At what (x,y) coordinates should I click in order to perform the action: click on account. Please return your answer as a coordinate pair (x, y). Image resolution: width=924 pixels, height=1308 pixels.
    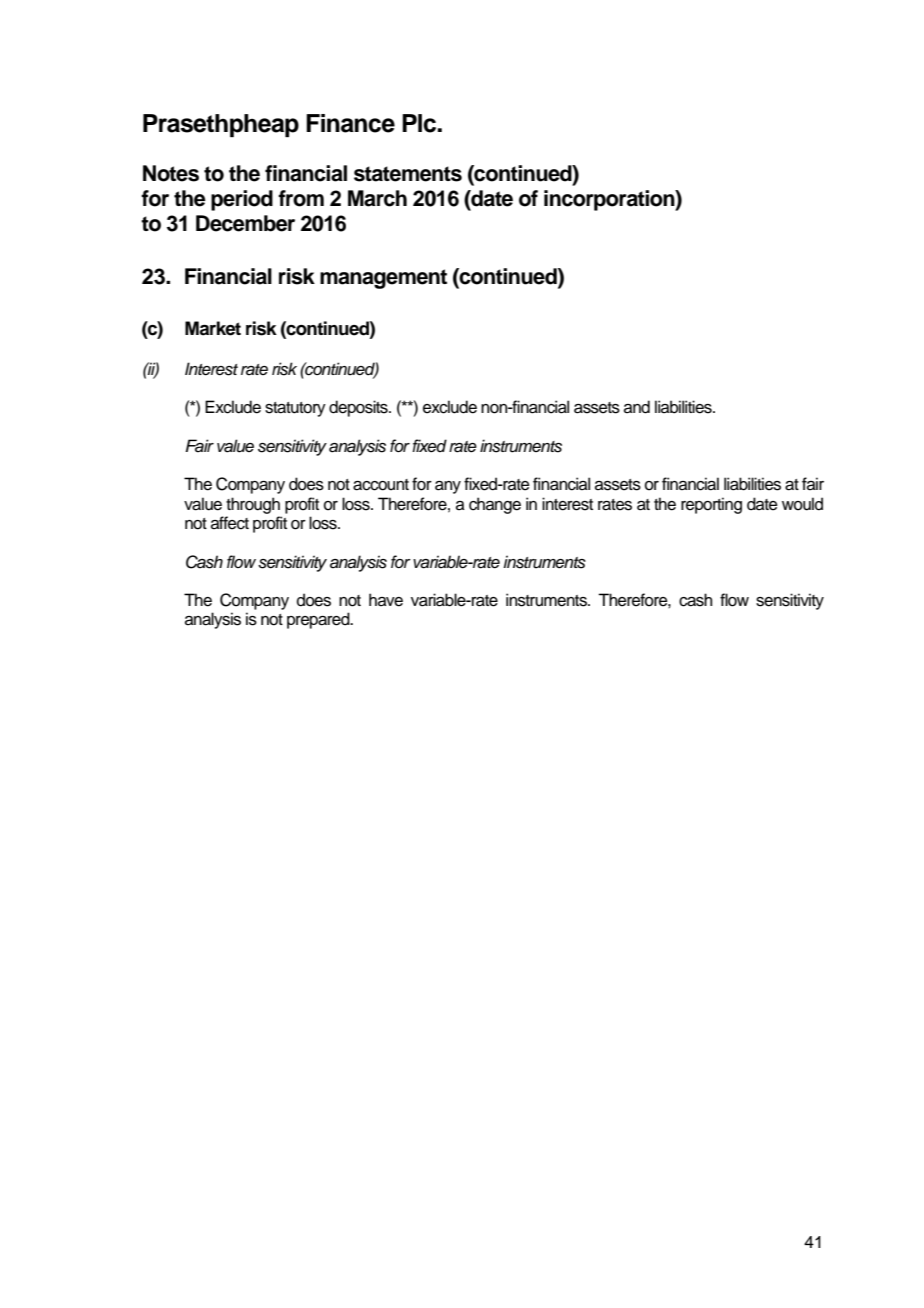
    Looking at the image, I should click on (381, 485).
